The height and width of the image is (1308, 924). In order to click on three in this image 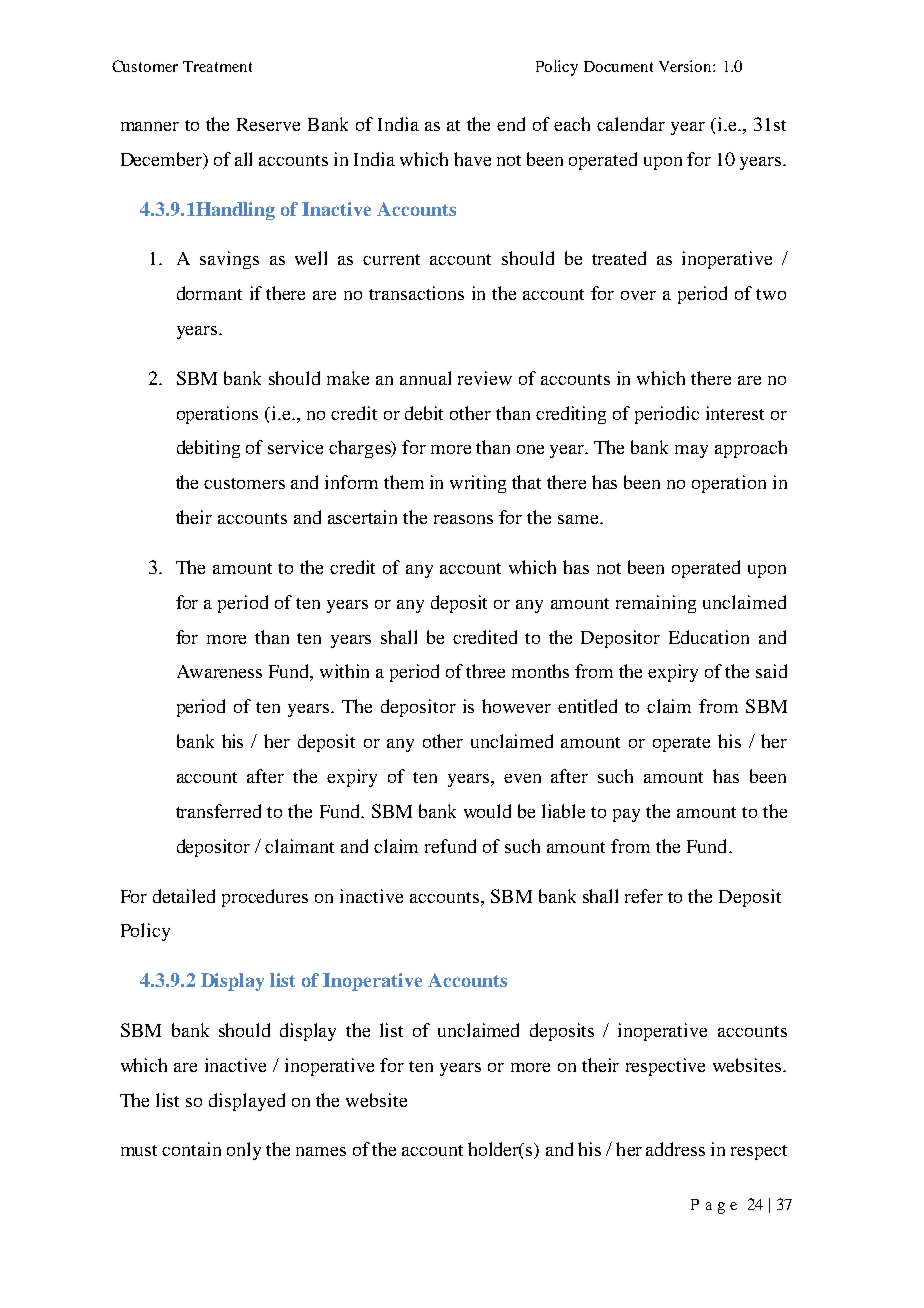, I will do `click(485, 671)`.
